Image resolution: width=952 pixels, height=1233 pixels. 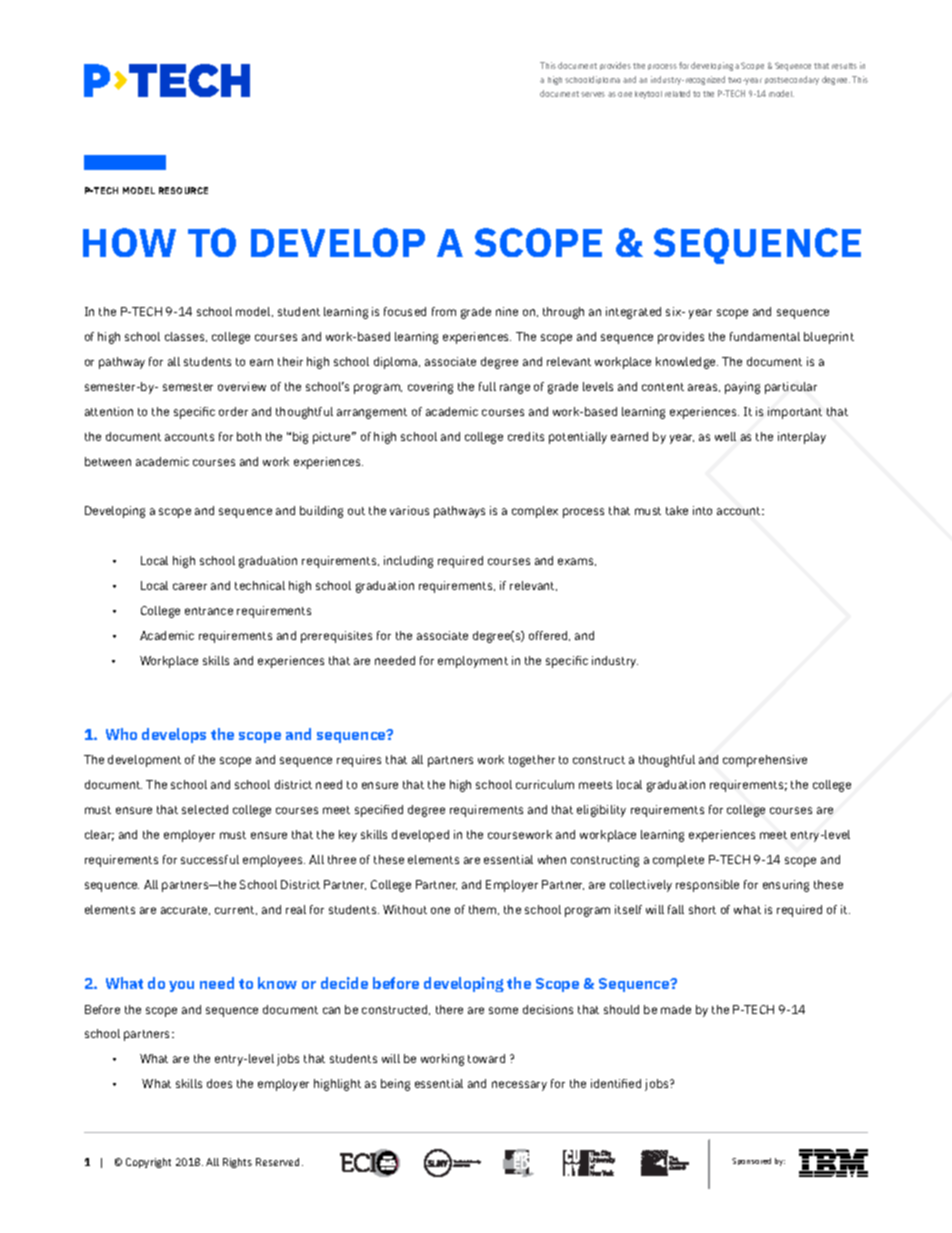 What do you see at coordinates (183, 190) in the page?
I see `RESOURCE` at bounding box center [183, 190].
